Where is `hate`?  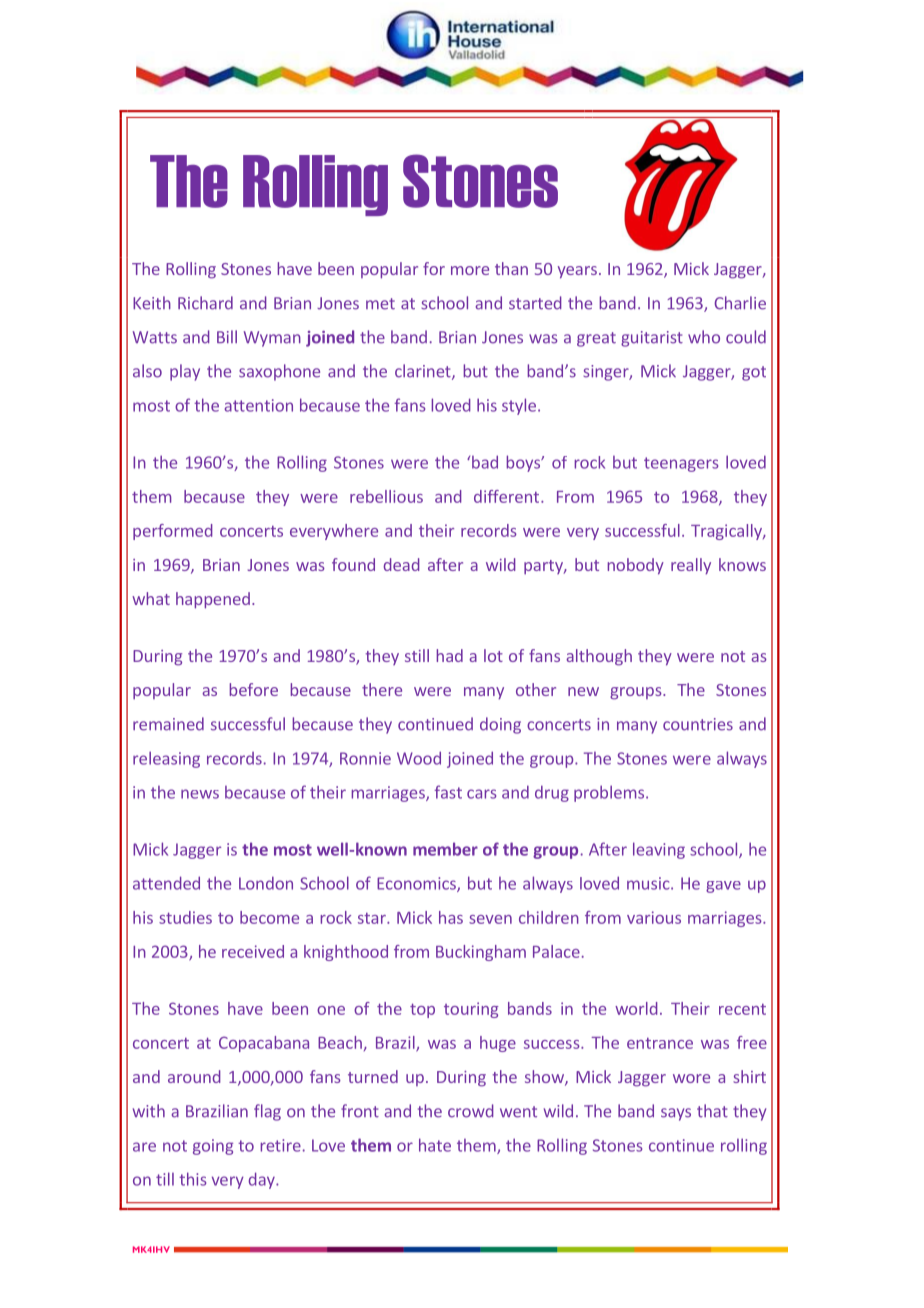 hate is located at coordinates (435, 1145).
